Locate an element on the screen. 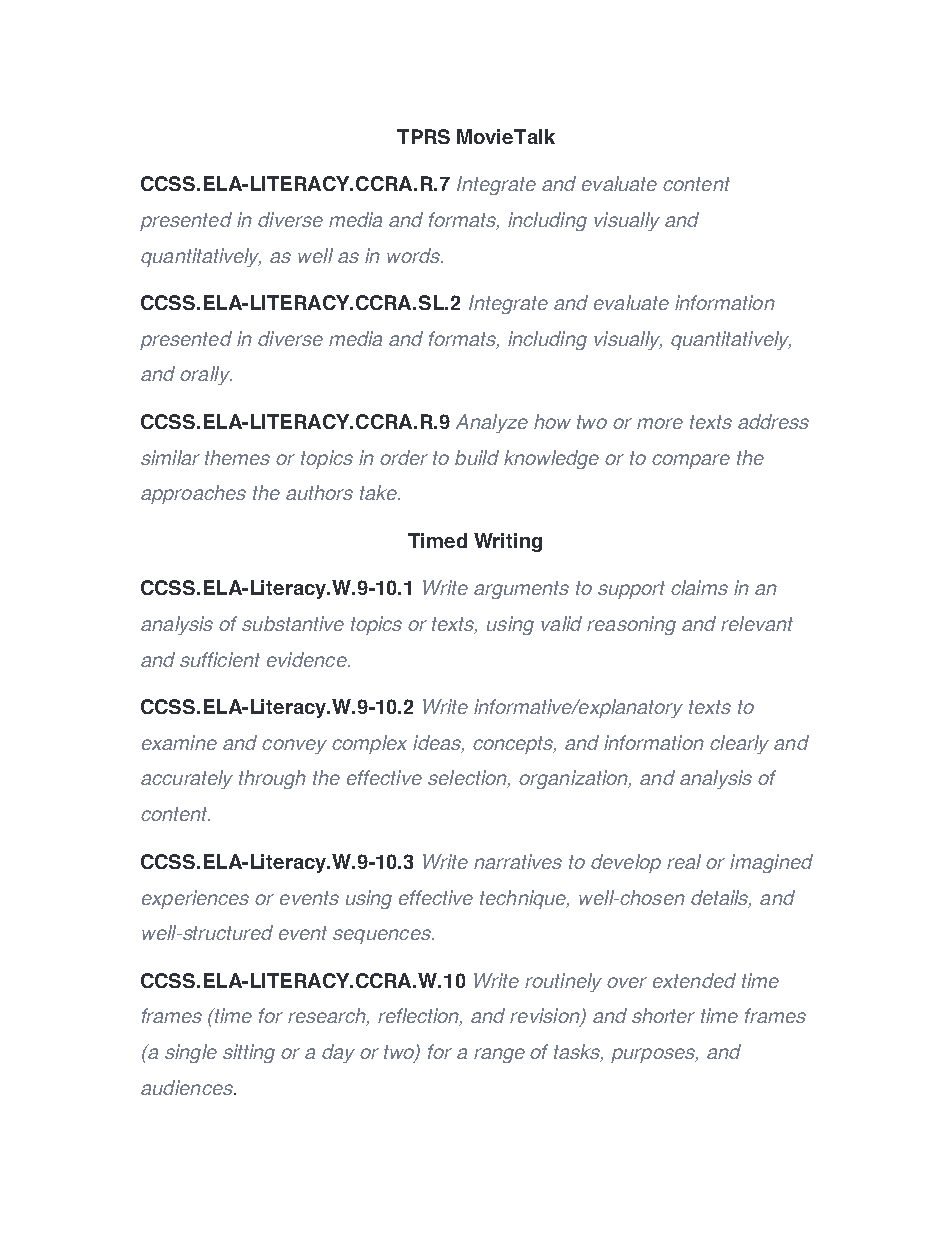 The width and height of the screenshot is (952, 1233). words is located at coordinates (414, 255).
